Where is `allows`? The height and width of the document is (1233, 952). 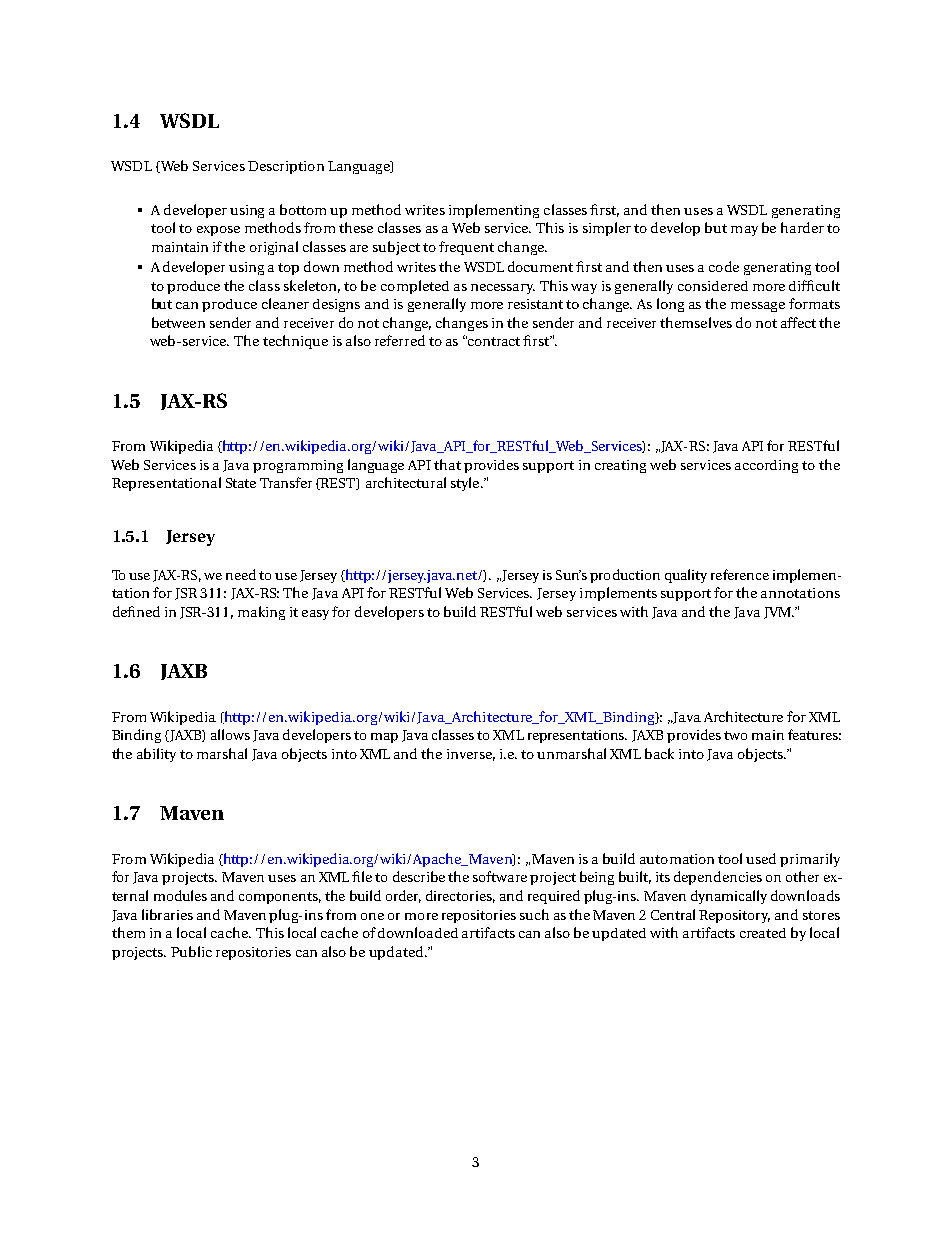 allows is located at coordinates (230, 734).
